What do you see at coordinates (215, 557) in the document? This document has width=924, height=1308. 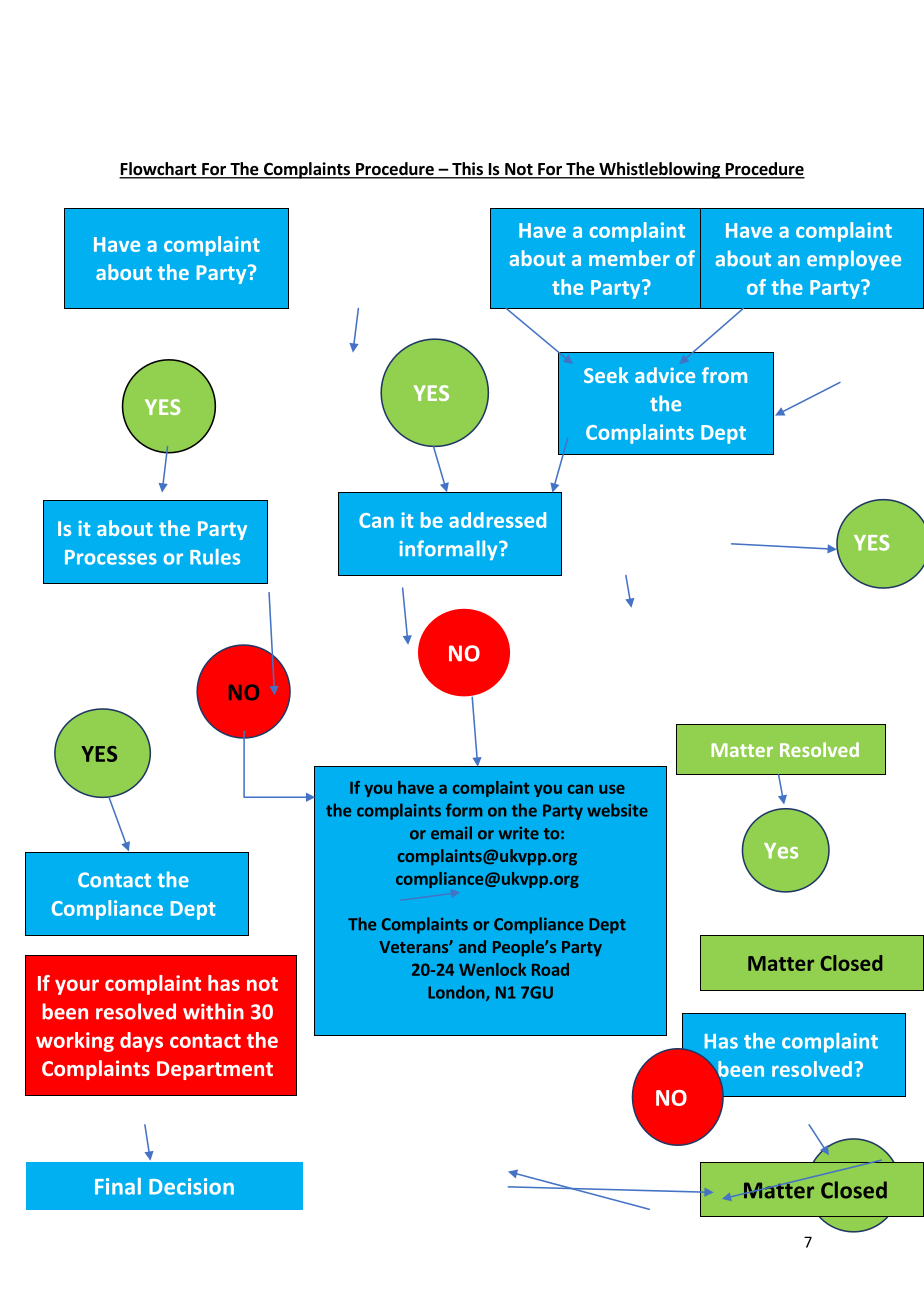 I see `Rules` at bounding box center [215, 557].
